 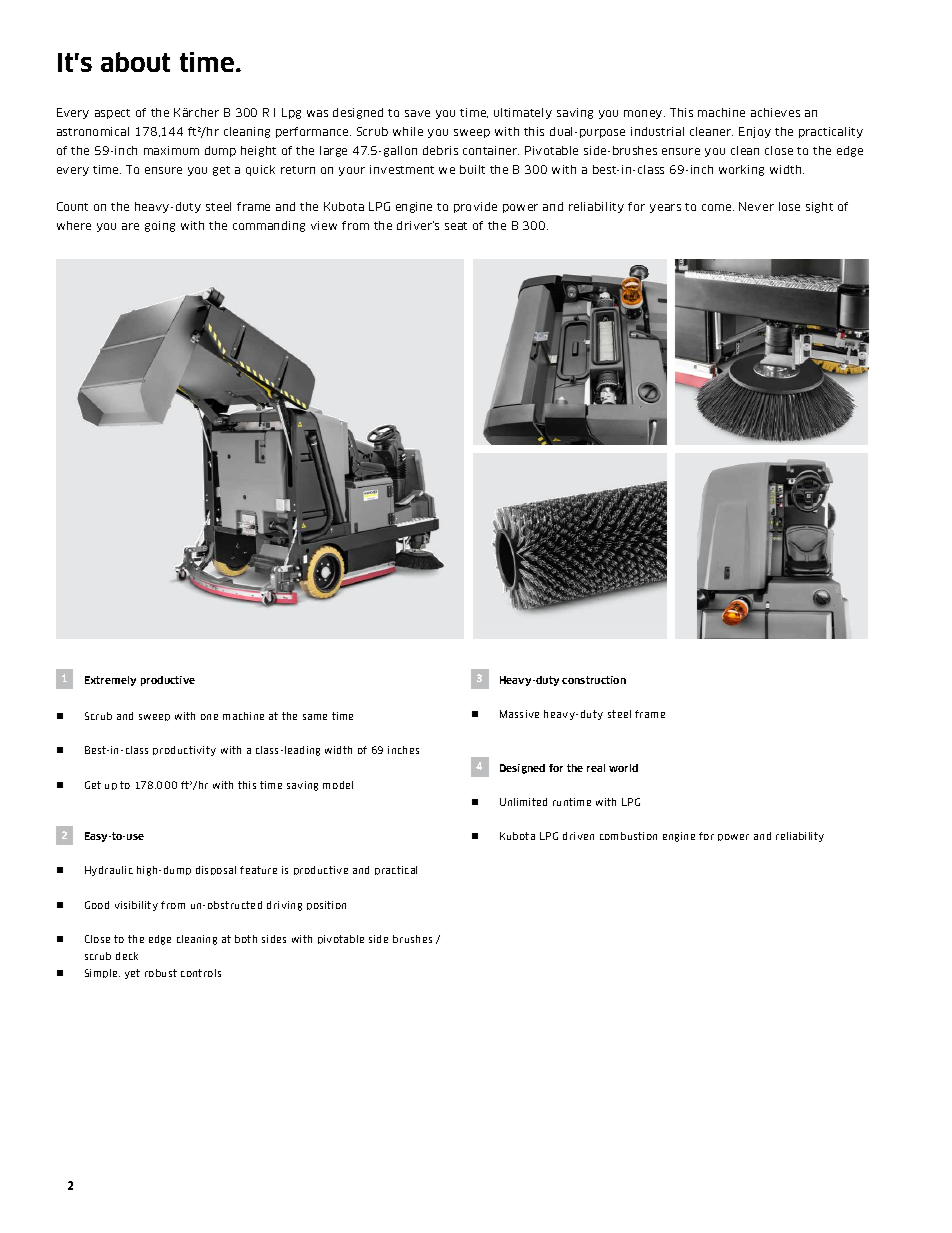 I want to click on construction, so click(x=594, y=680).
